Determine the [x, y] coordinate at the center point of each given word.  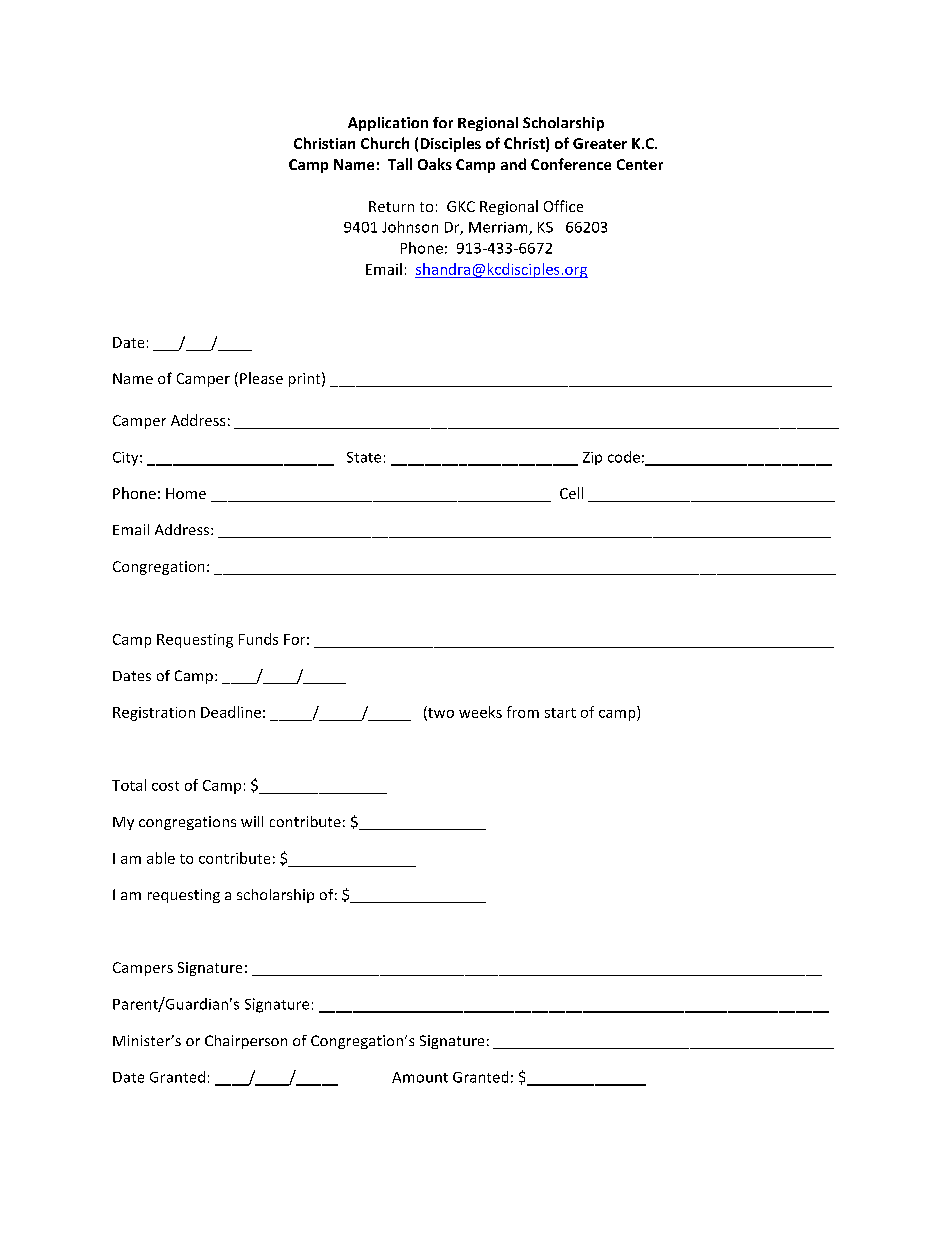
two [440, 713]
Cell [571, 493]
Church [385, 143]
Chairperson [246, 1042]
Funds [258, 639]
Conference [571, 164]
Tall [400, 164]
